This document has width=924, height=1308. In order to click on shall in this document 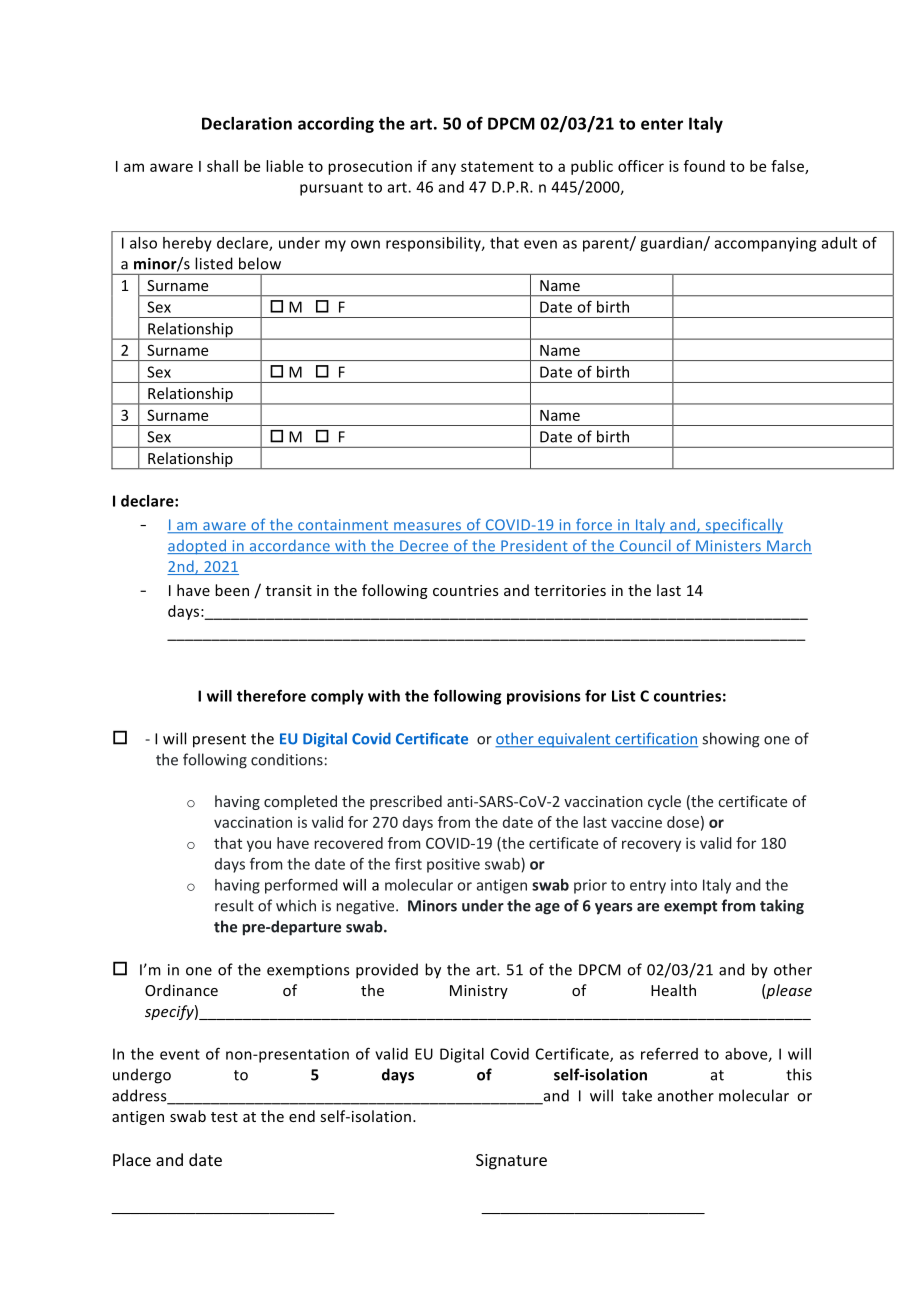, I will do `click(222, 166)`.
